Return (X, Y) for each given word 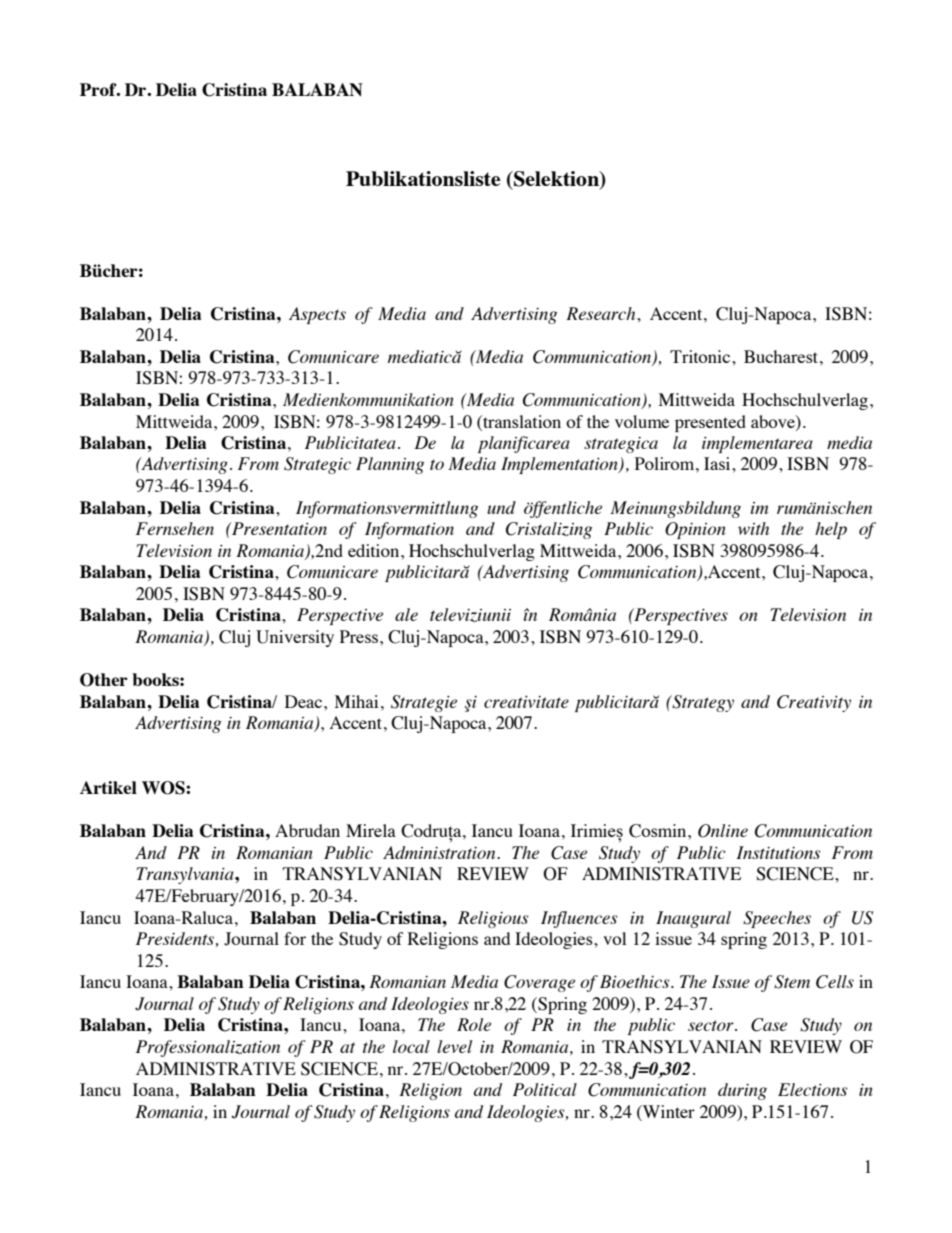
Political (545, 1089)
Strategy (702, 703)
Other (104, 680)
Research (602, 313)
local (411, 1046)
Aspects (317, 315)
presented (710, 423)
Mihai (356, 701)
